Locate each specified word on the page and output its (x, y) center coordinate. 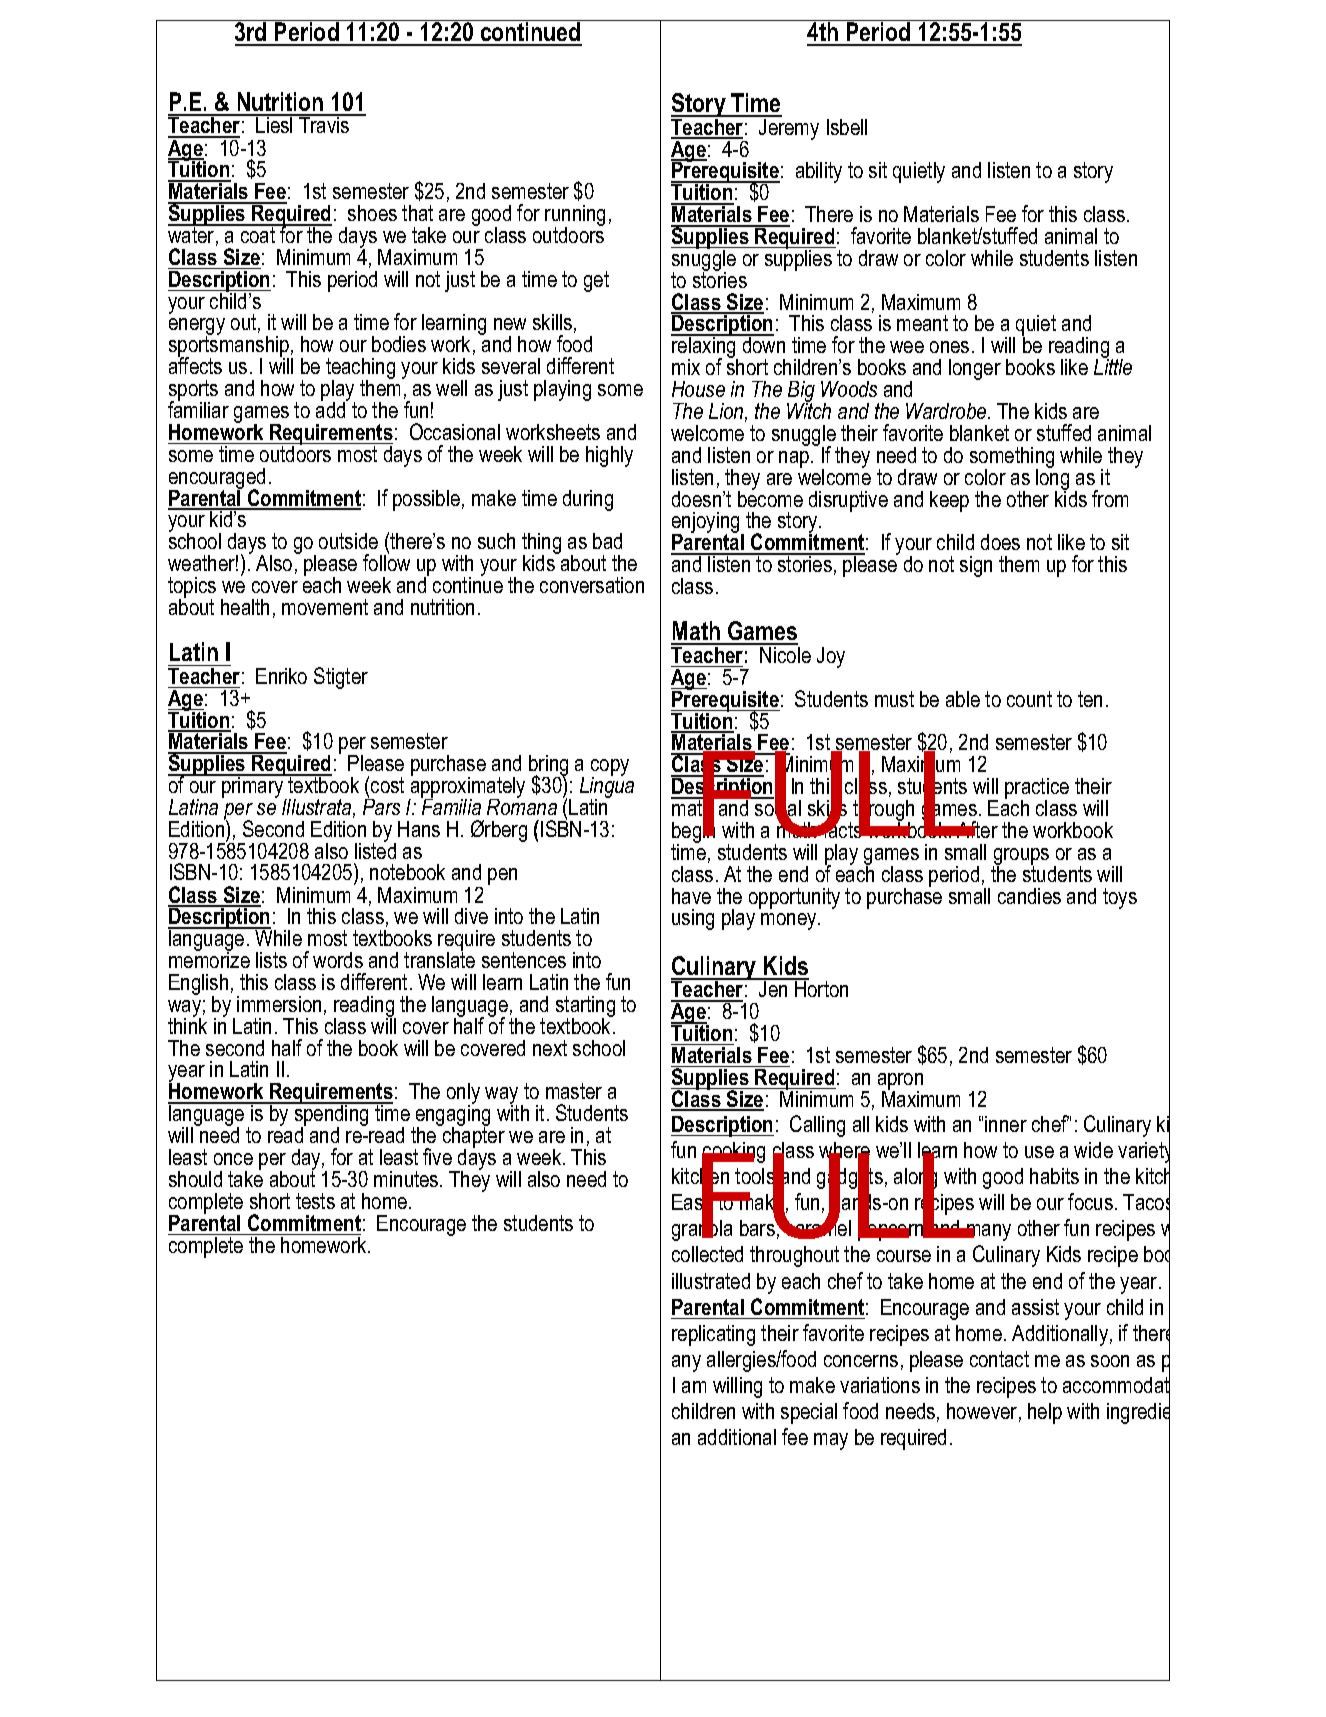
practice (1037, 790)
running (575, 217)
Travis (324, 124)
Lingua (607, 787)
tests (315, 1201)
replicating (713, 1335)
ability (819, 172)
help (1045, 1413)
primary (253, 787)
